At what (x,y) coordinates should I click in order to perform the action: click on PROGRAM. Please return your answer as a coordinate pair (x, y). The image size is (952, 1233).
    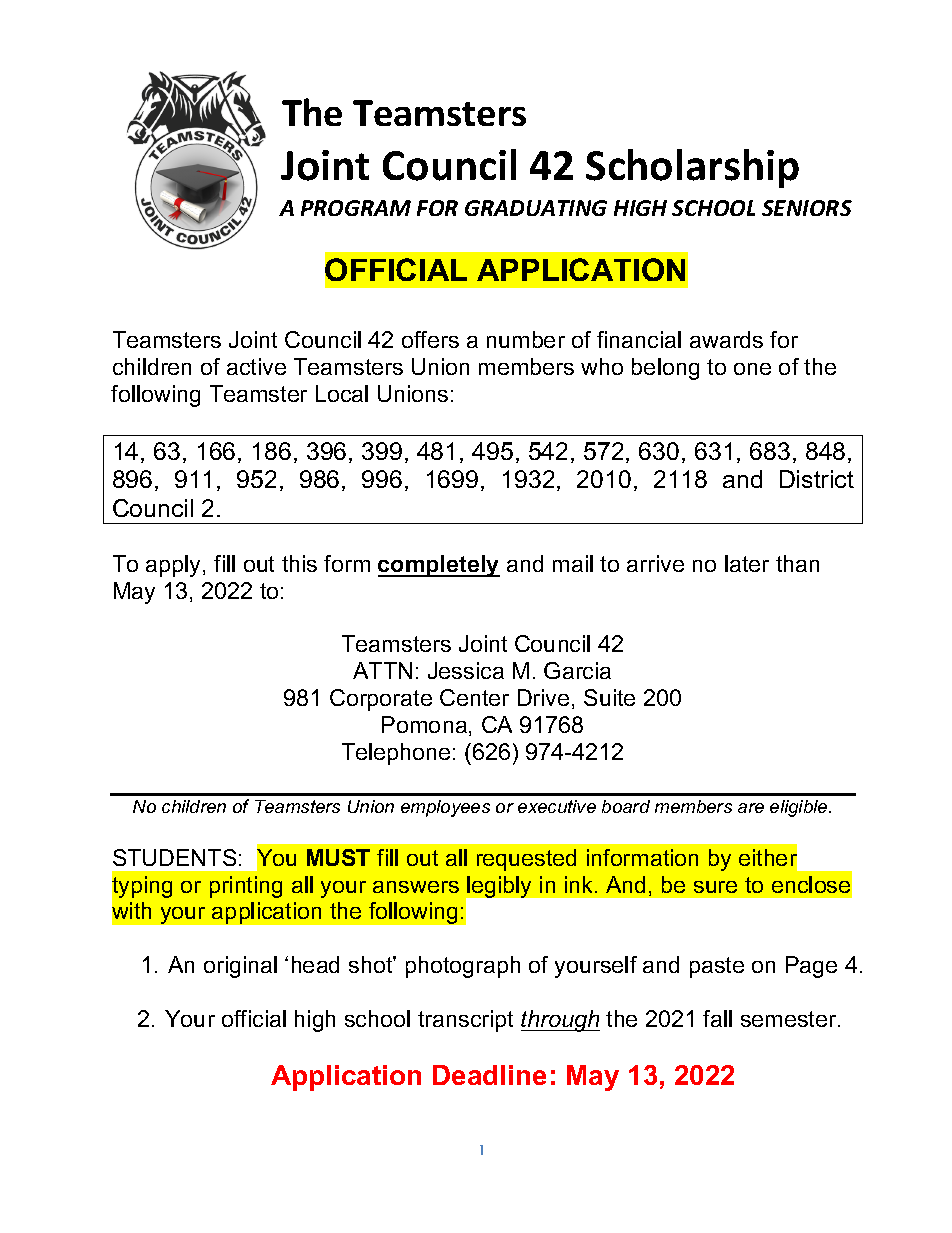
    Looking at the image, I should click on (356, 208).
